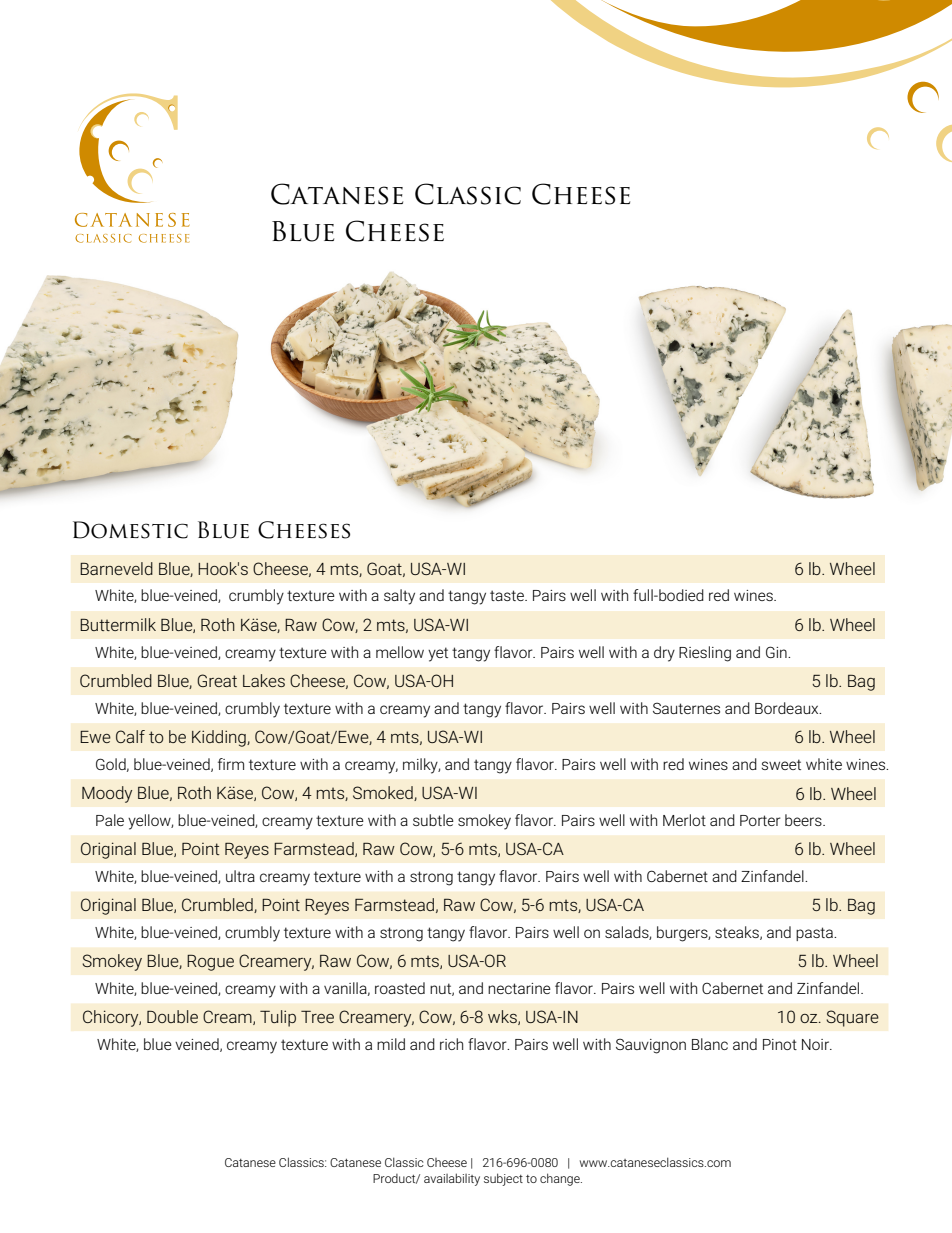 The image size is (952, 1233). Describe the element at coordinates (130, 530) in the document. I see `Domestic` at that location.
